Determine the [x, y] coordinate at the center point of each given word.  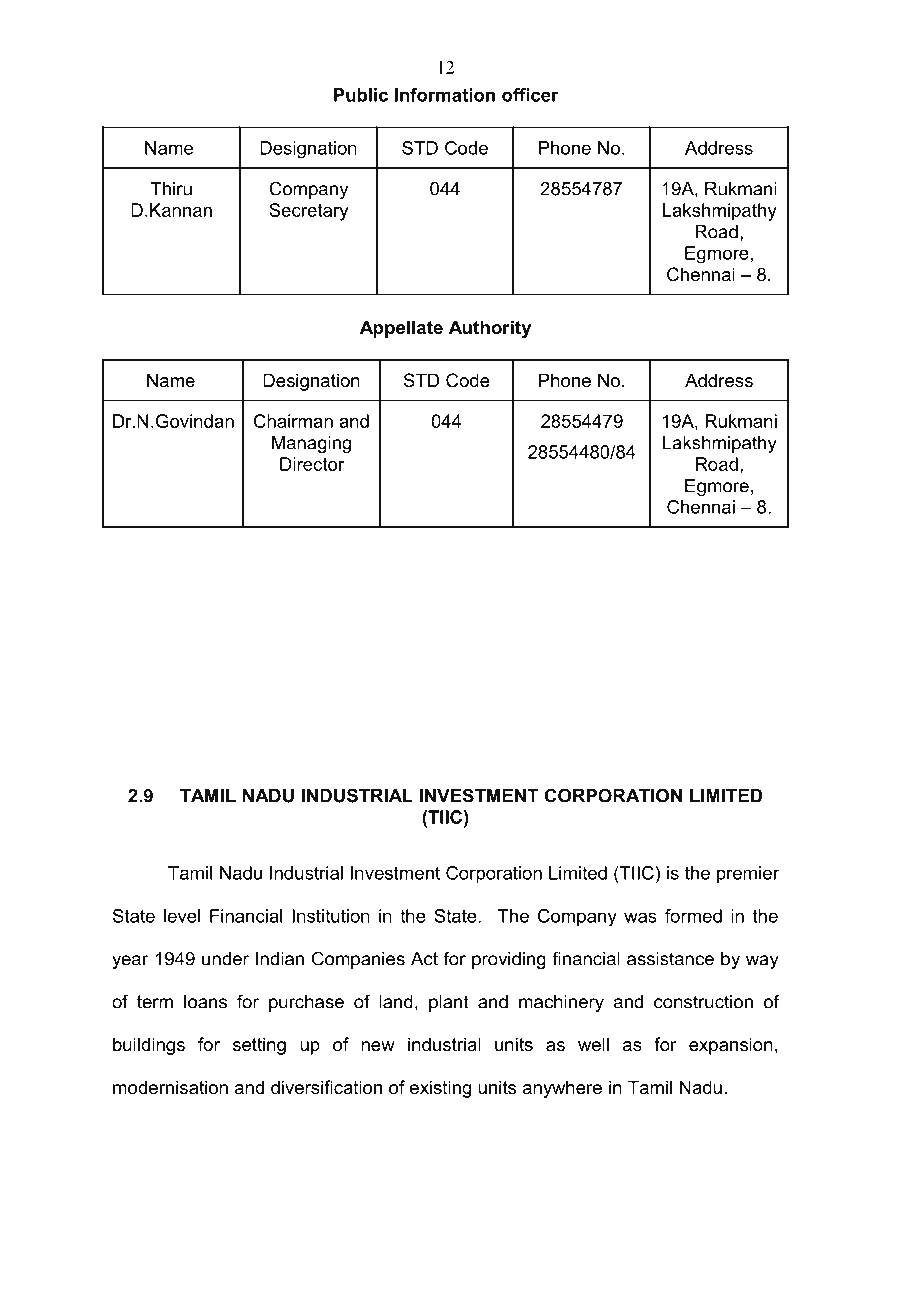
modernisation [170, 1087]
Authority [490, 329]
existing [440, 1089]
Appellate [401, 329]
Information [445, 95]
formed [693, 916]
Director [312, 464]
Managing [311, 444]
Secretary [309, 212]
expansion [731, 1046]
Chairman [293, 421]
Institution [331, 916]
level [182, 916]
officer [530, 95]
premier [748, 875]
